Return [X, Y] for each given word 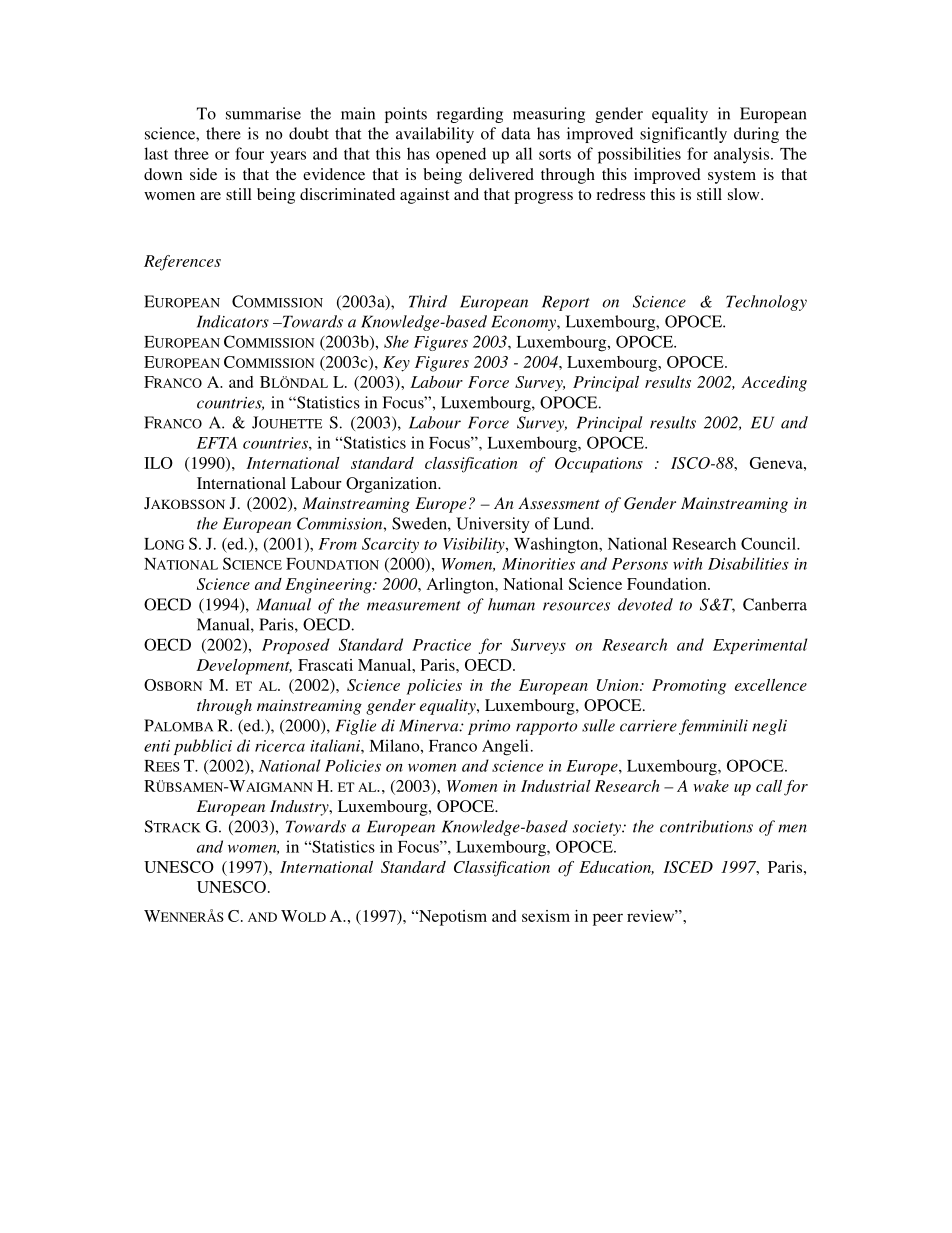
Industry [300, 808]
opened [461, 155]
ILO [158, 463]
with [687, 563]
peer [608, 919]
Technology [766, 303]
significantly [683, 135]
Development [244, 667]
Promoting [689, 687]
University [493, 525]
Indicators [233, 321]
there [223, 133]
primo [489, 727]
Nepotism [452, 918]
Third [428, 301]
